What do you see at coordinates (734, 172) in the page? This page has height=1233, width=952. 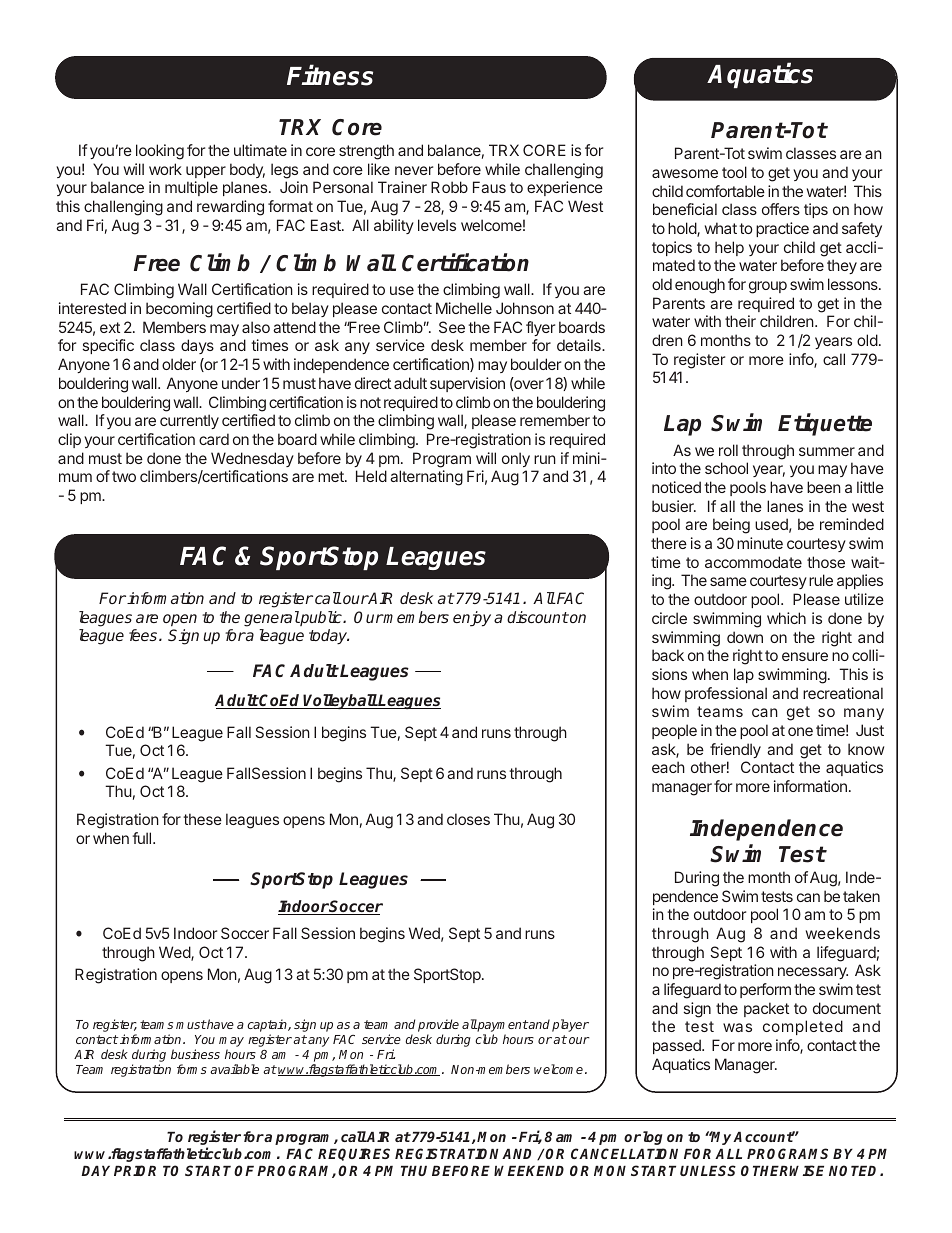 I see `tool` at bounding box center [734, 172].
